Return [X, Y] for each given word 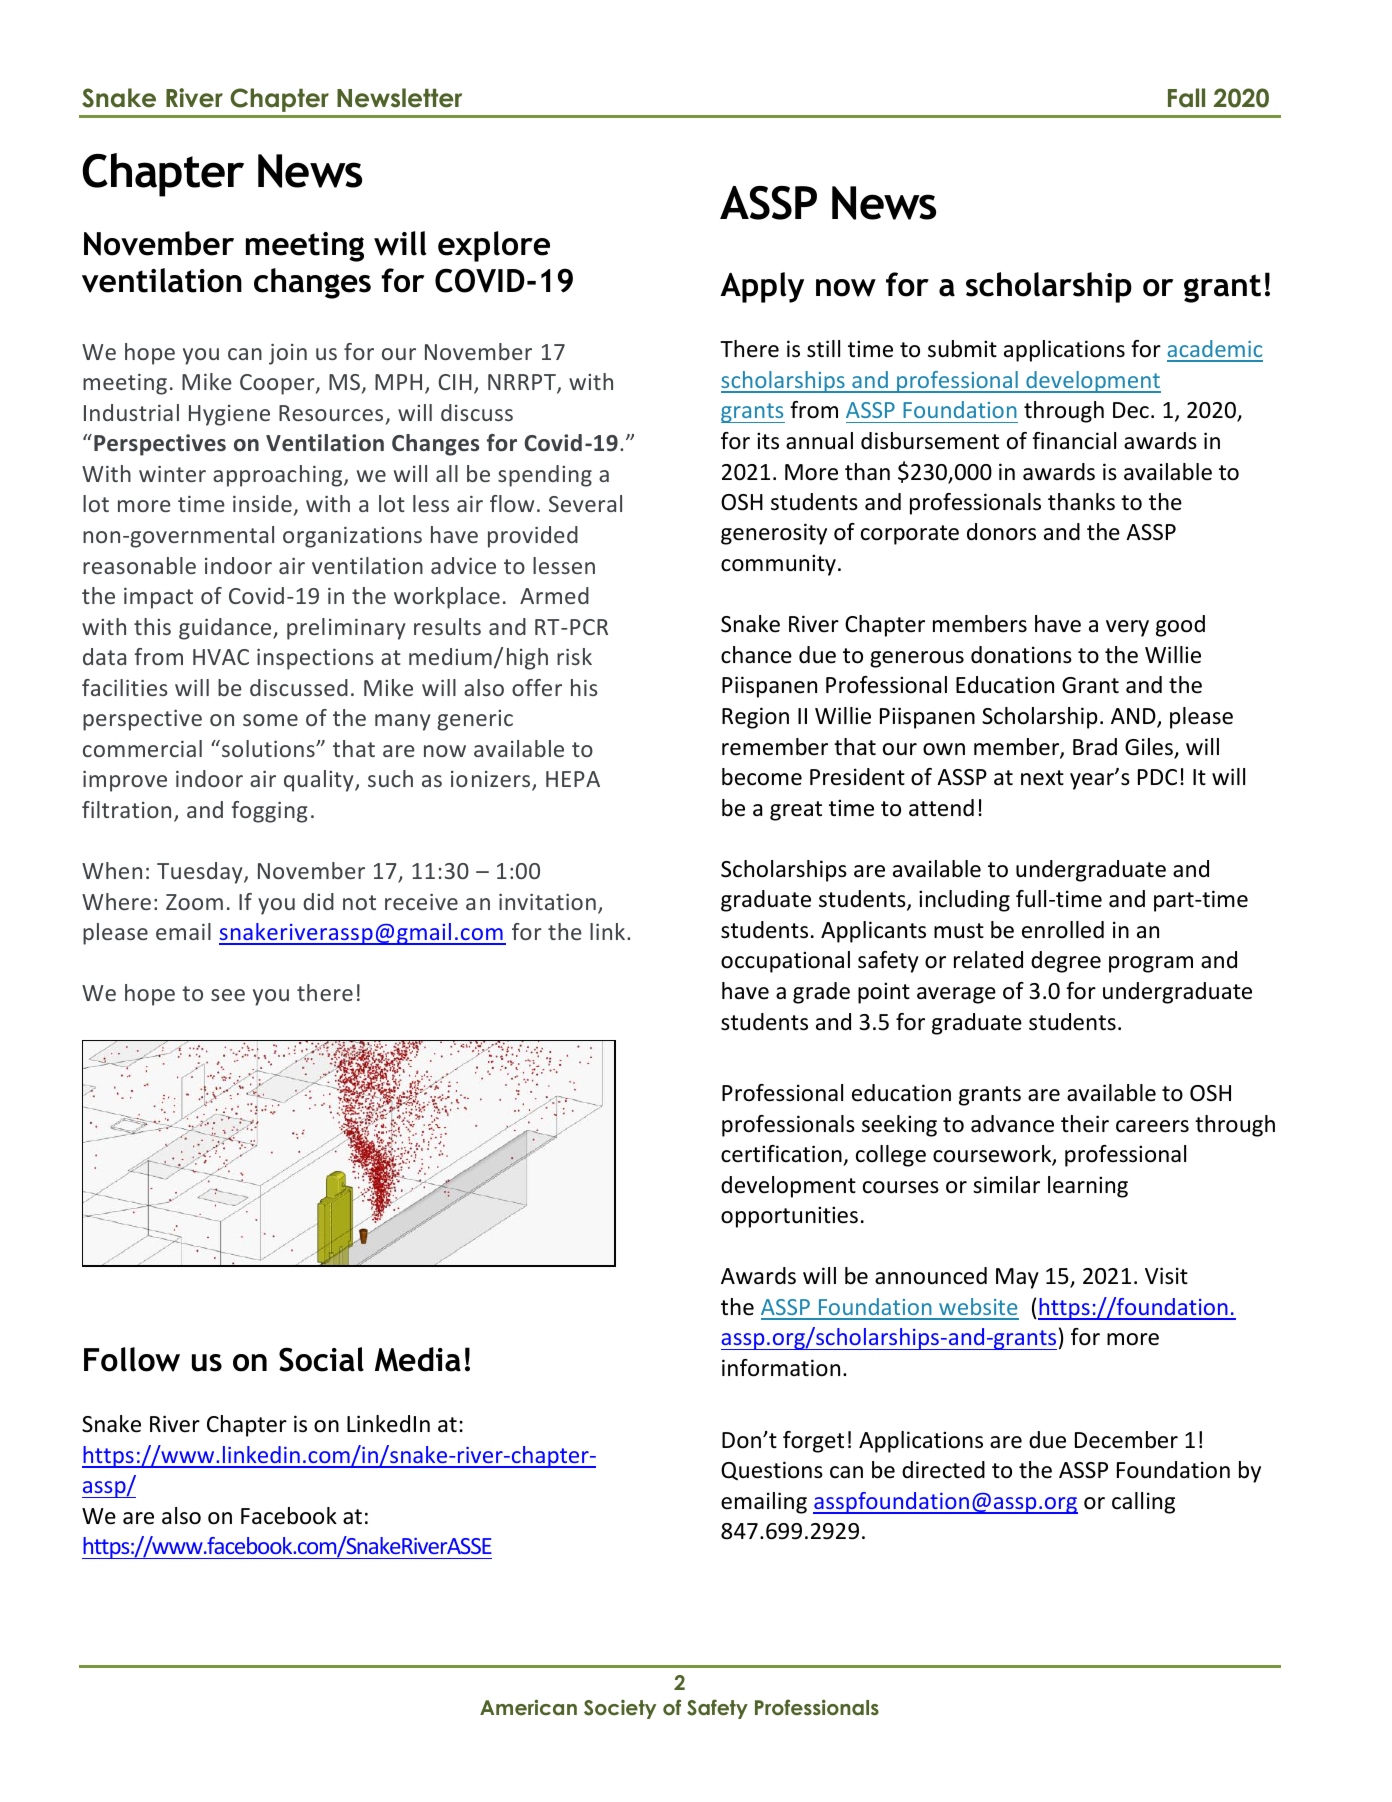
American [528, 1707]
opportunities [789, 1217]
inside [262, 503]
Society [620, 1709]
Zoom [194, 902]
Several [585, 503]
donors [1001, 532]
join [288, 354]
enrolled [1063, 930]
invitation [547, 901]
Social [321, 1359]
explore [494, 246]
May [1017, 1278]
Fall [1186, 98]
